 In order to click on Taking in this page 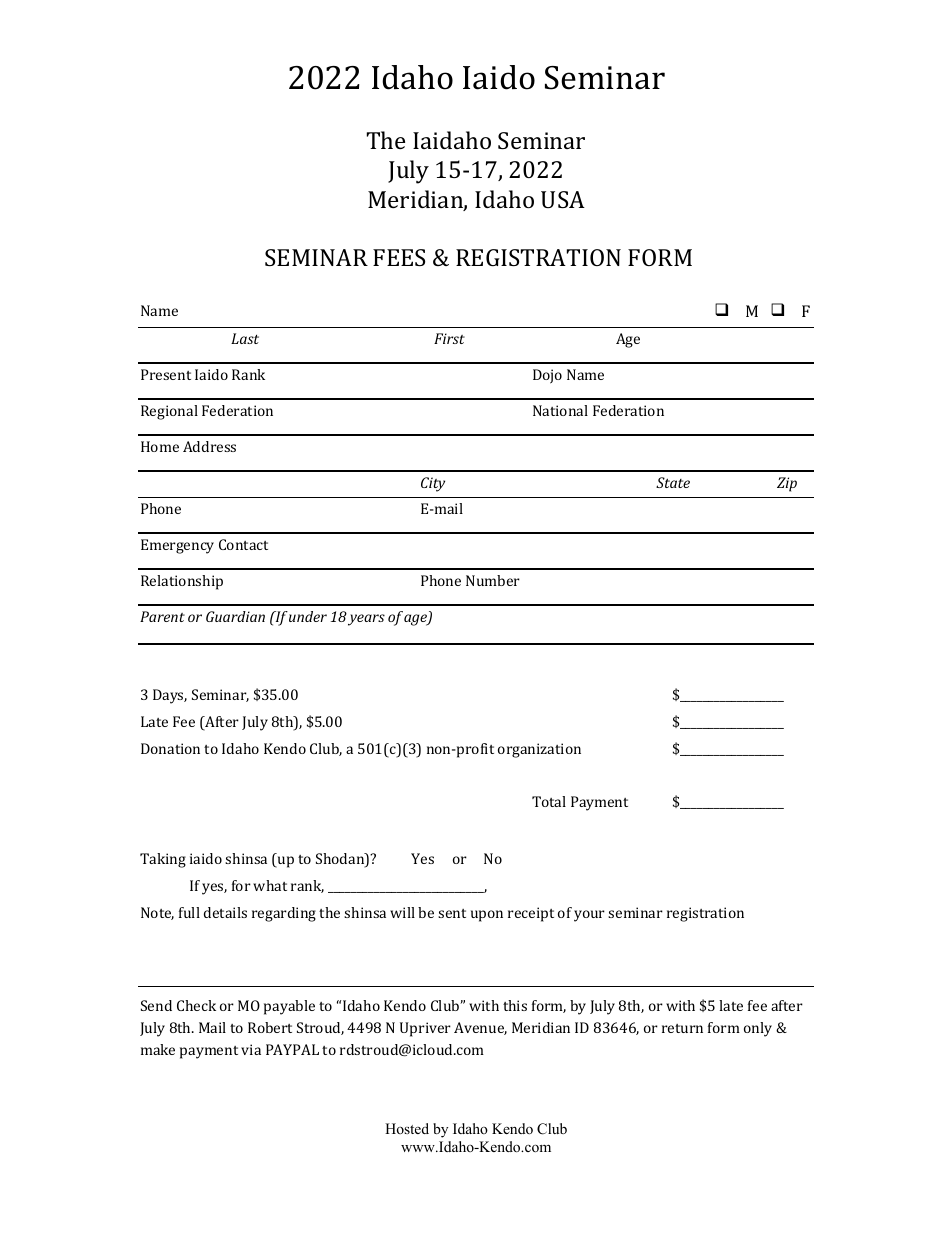, I will do `click(163, 860)`.
